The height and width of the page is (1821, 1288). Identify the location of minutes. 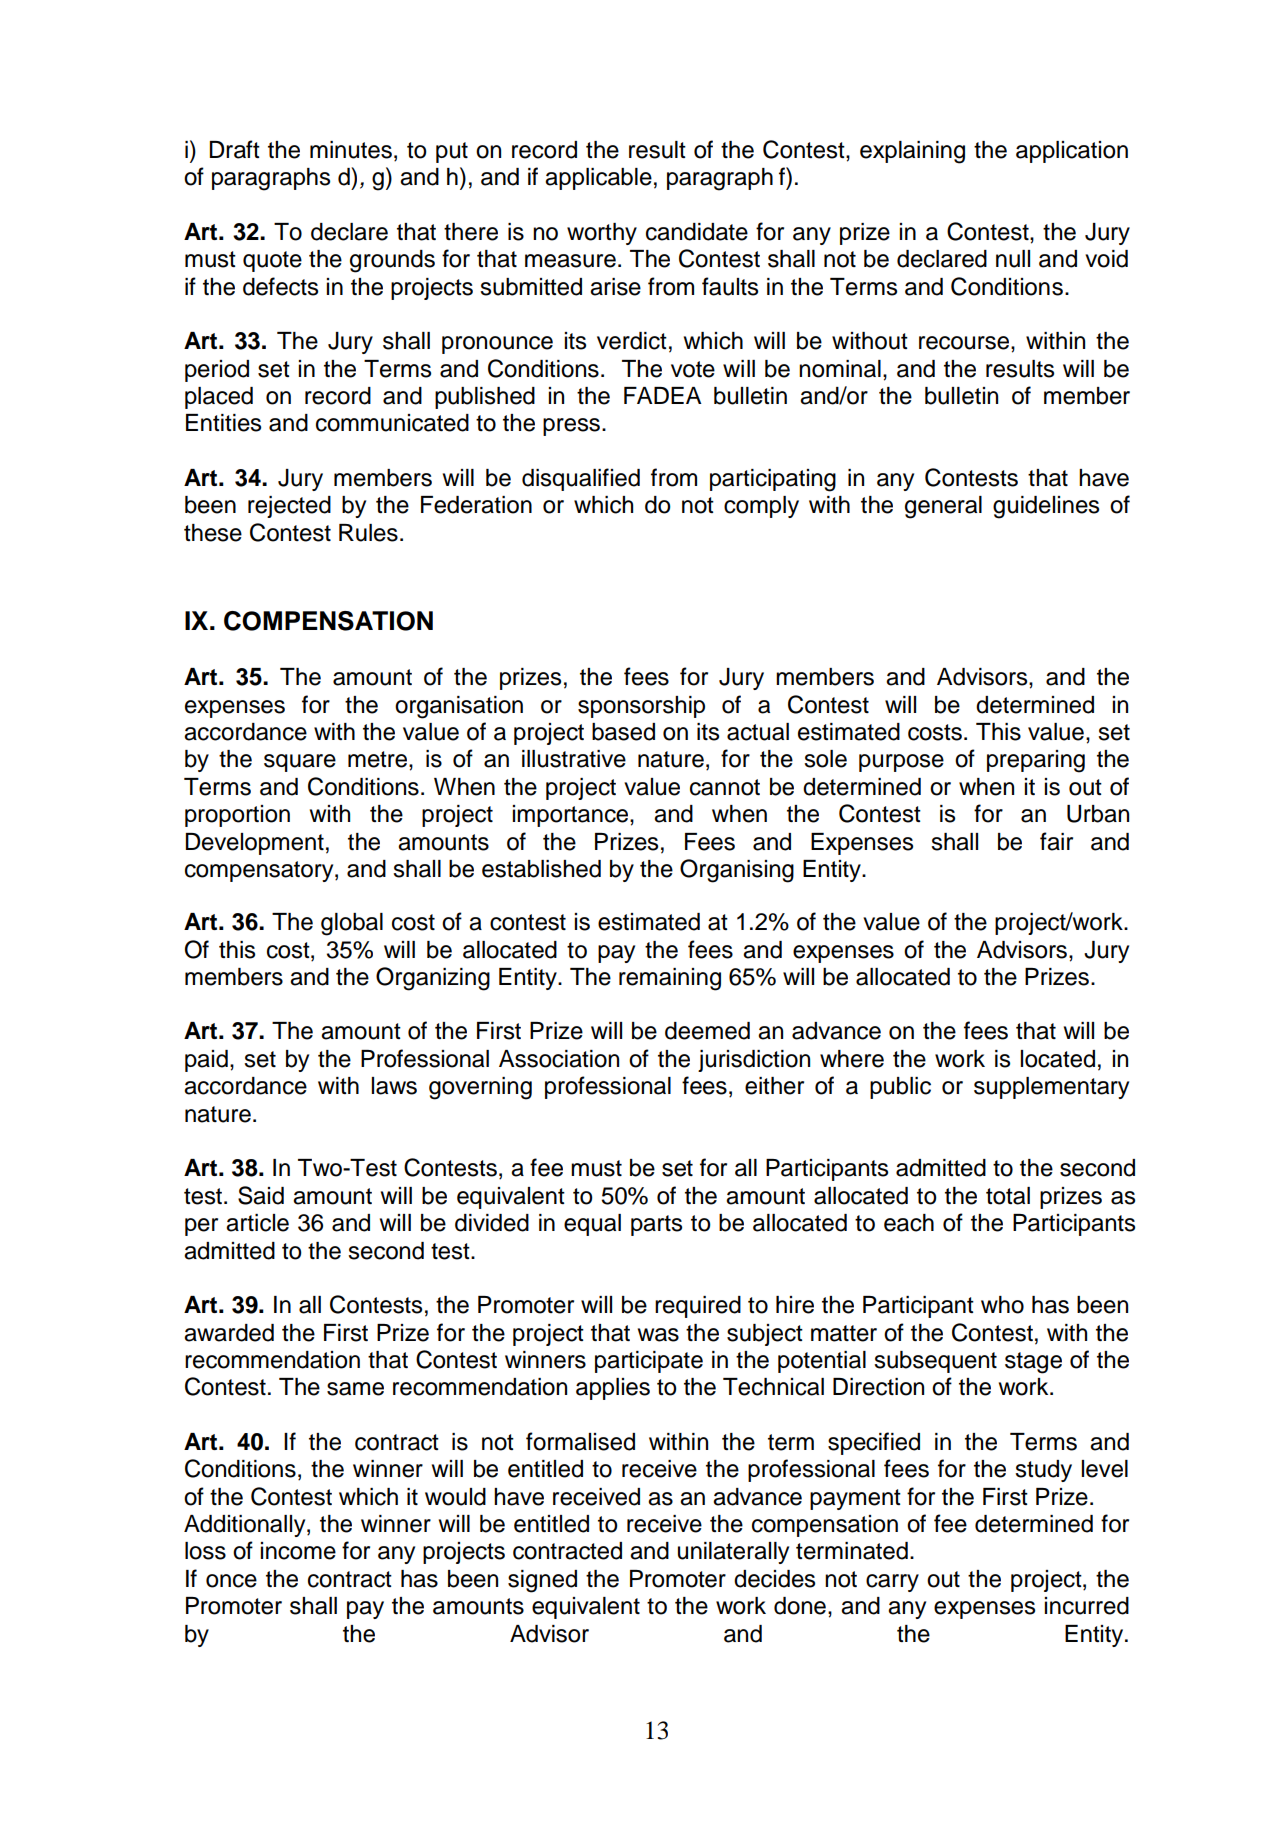
(351, 150).
